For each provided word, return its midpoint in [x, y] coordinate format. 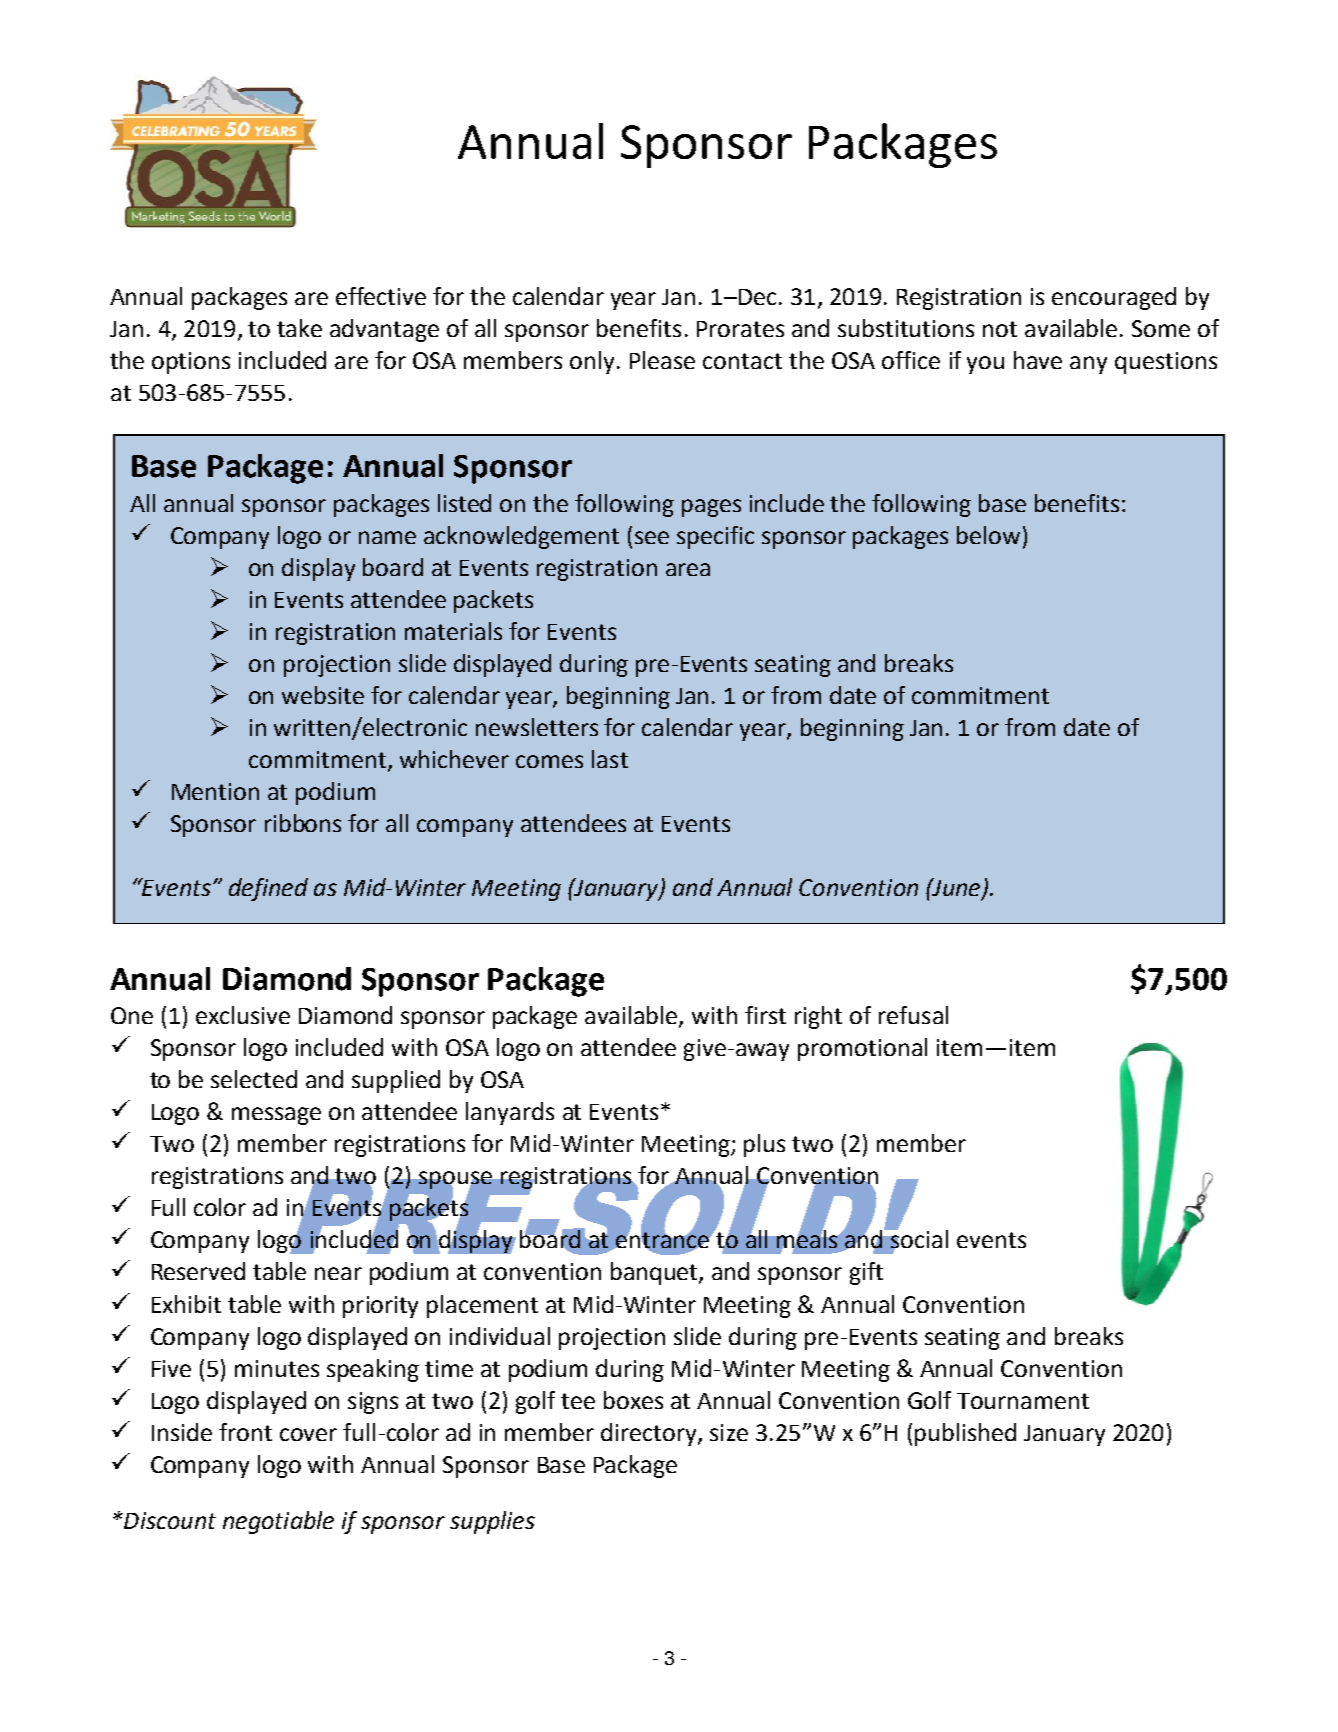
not [1000, 329]
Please [662, 360]
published [965, 1434]
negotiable [278, 1522]
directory [650, 1434]
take [299, 328]
